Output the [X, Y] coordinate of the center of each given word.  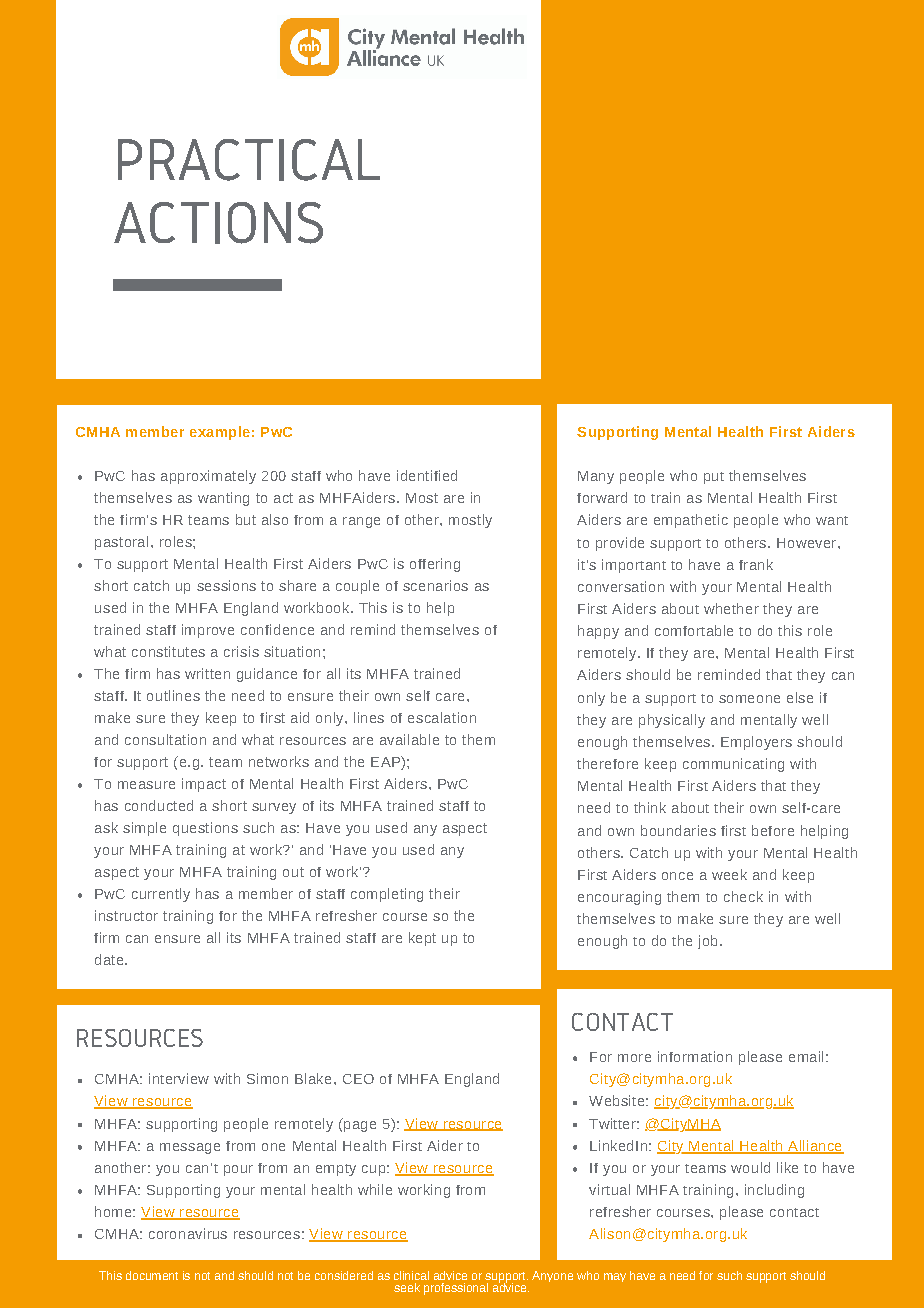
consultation [165, 739]
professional [456, 1289]
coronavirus [188, 1233]
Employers [756, 743]
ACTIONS [218, 223]
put [714, 478]
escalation [442, 717]
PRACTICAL [249, 160]
